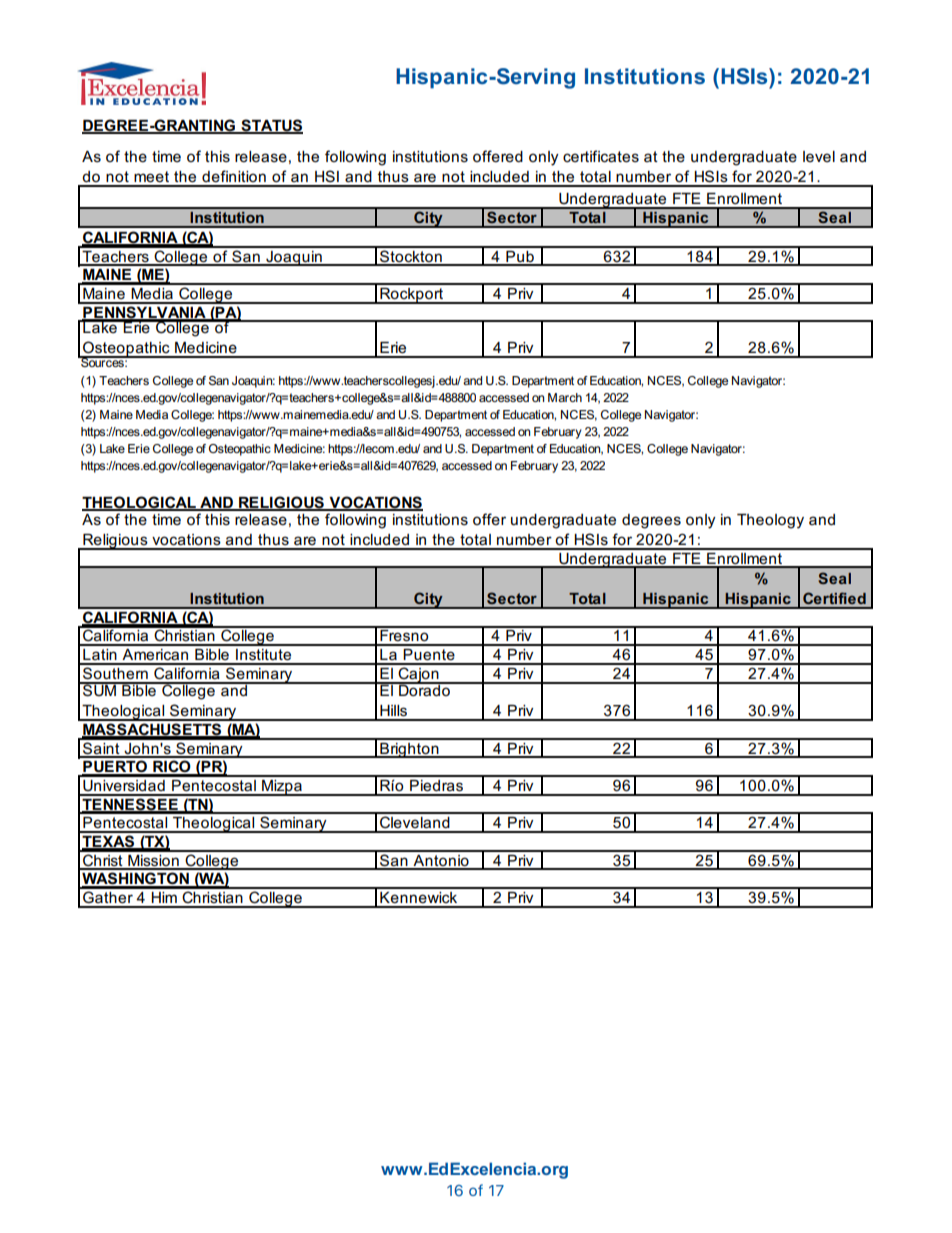 The height and width of the image is (1233, 952). I want to click on March, so click(565, 397).
